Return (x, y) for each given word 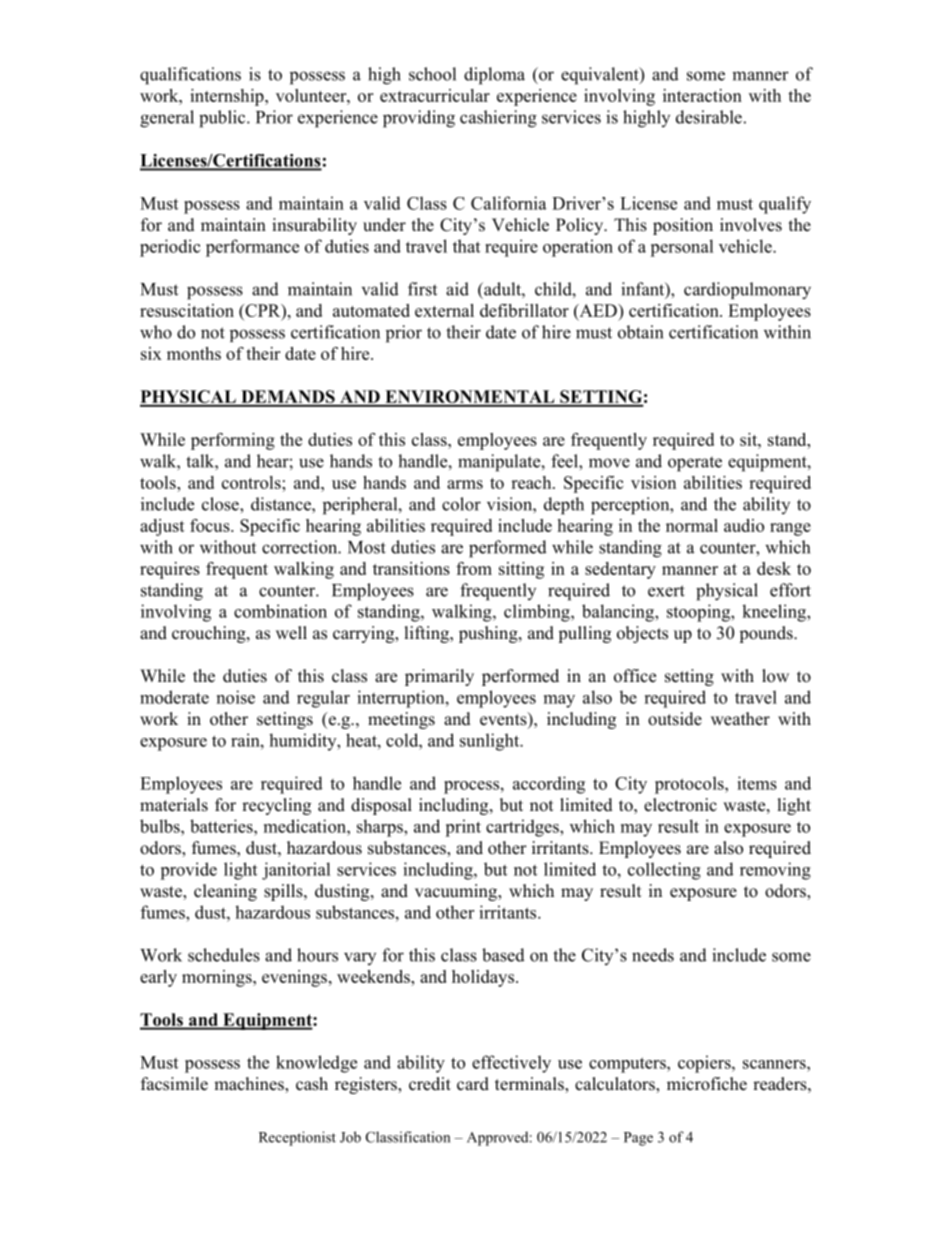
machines (250, 1085)
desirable (709, 117)
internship (228, 97)
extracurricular (435, 95)
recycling (276, 806)
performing (233, 441)
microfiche (707, 1084)
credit (430, 1084)
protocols (690, 785)
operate (695, 464)
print (463, 828)
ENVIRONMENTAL (470, 398)
